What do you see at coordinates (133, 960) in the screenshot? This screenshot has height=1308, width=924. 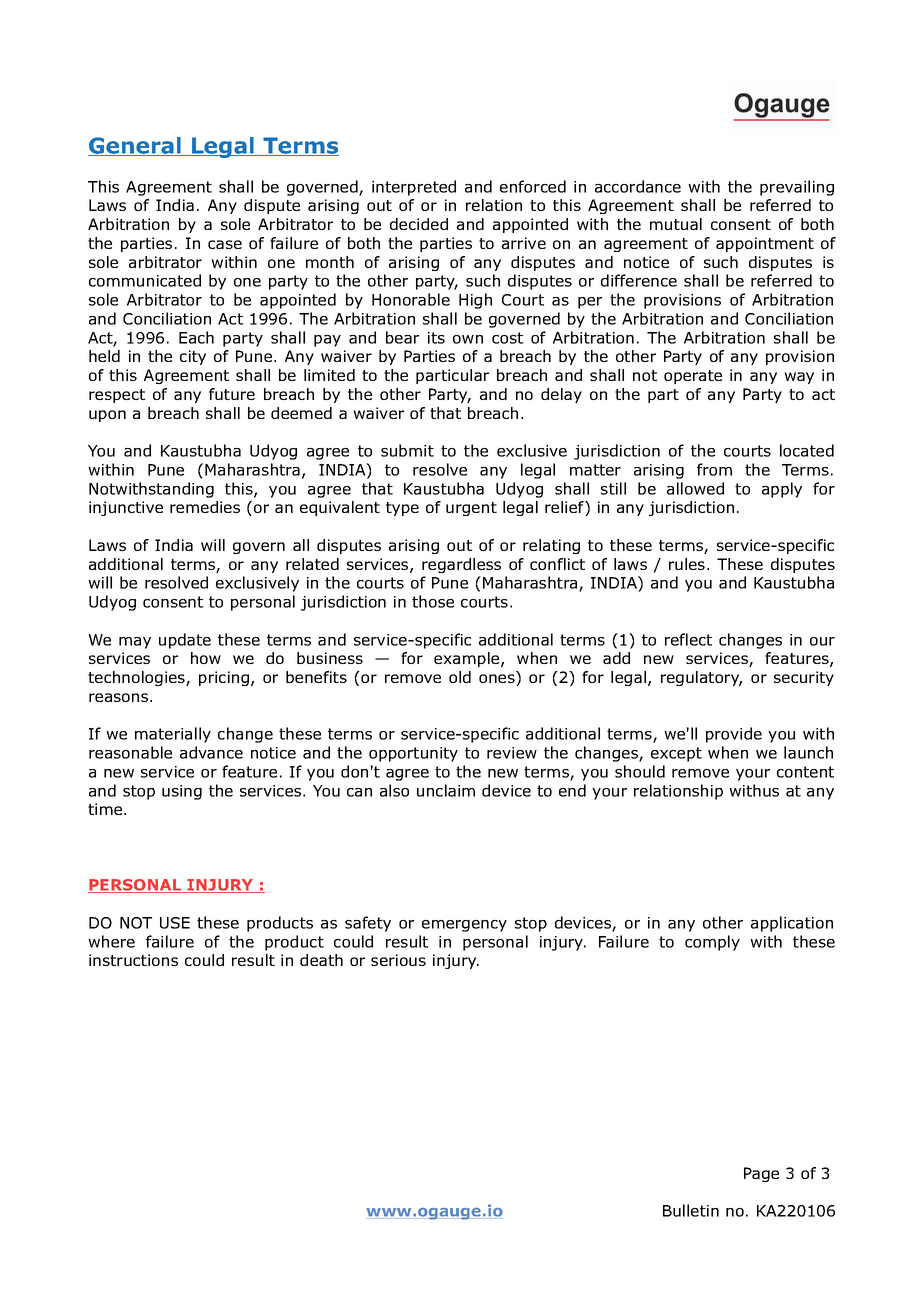 I see `instructions` at bounding box center [133, 960].
